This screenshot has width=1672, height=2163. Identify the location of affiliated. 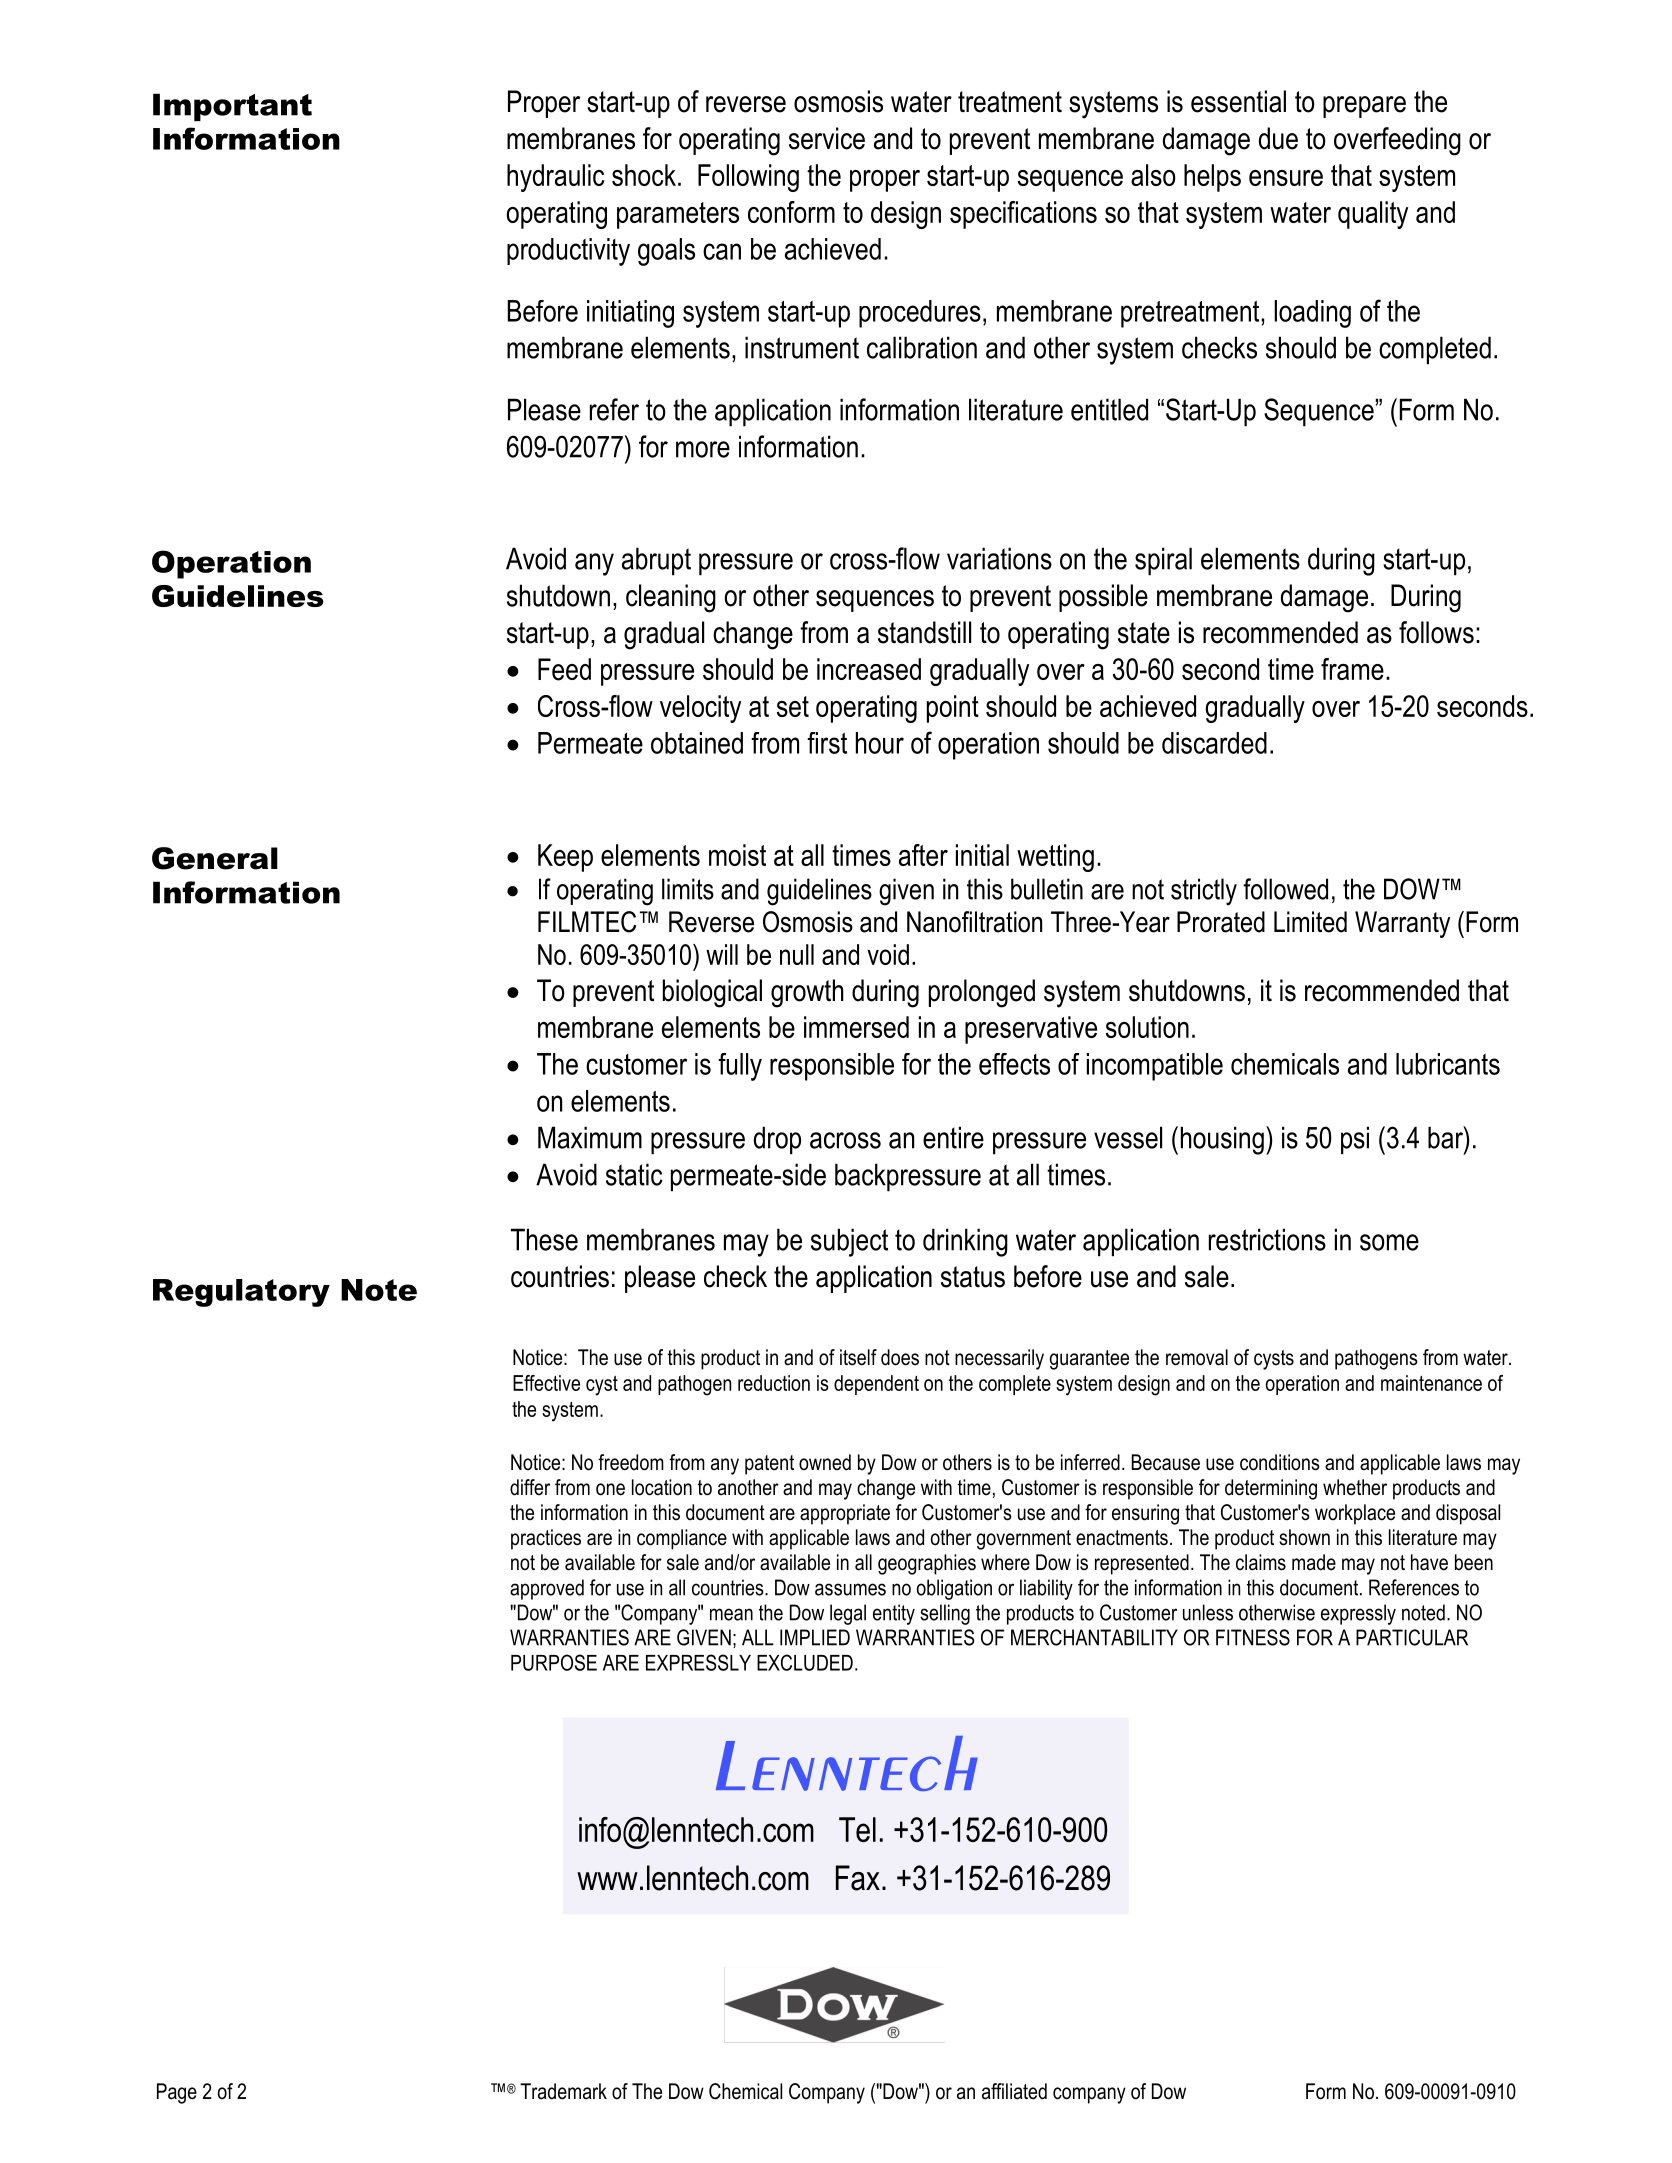
(1014, 2091).
